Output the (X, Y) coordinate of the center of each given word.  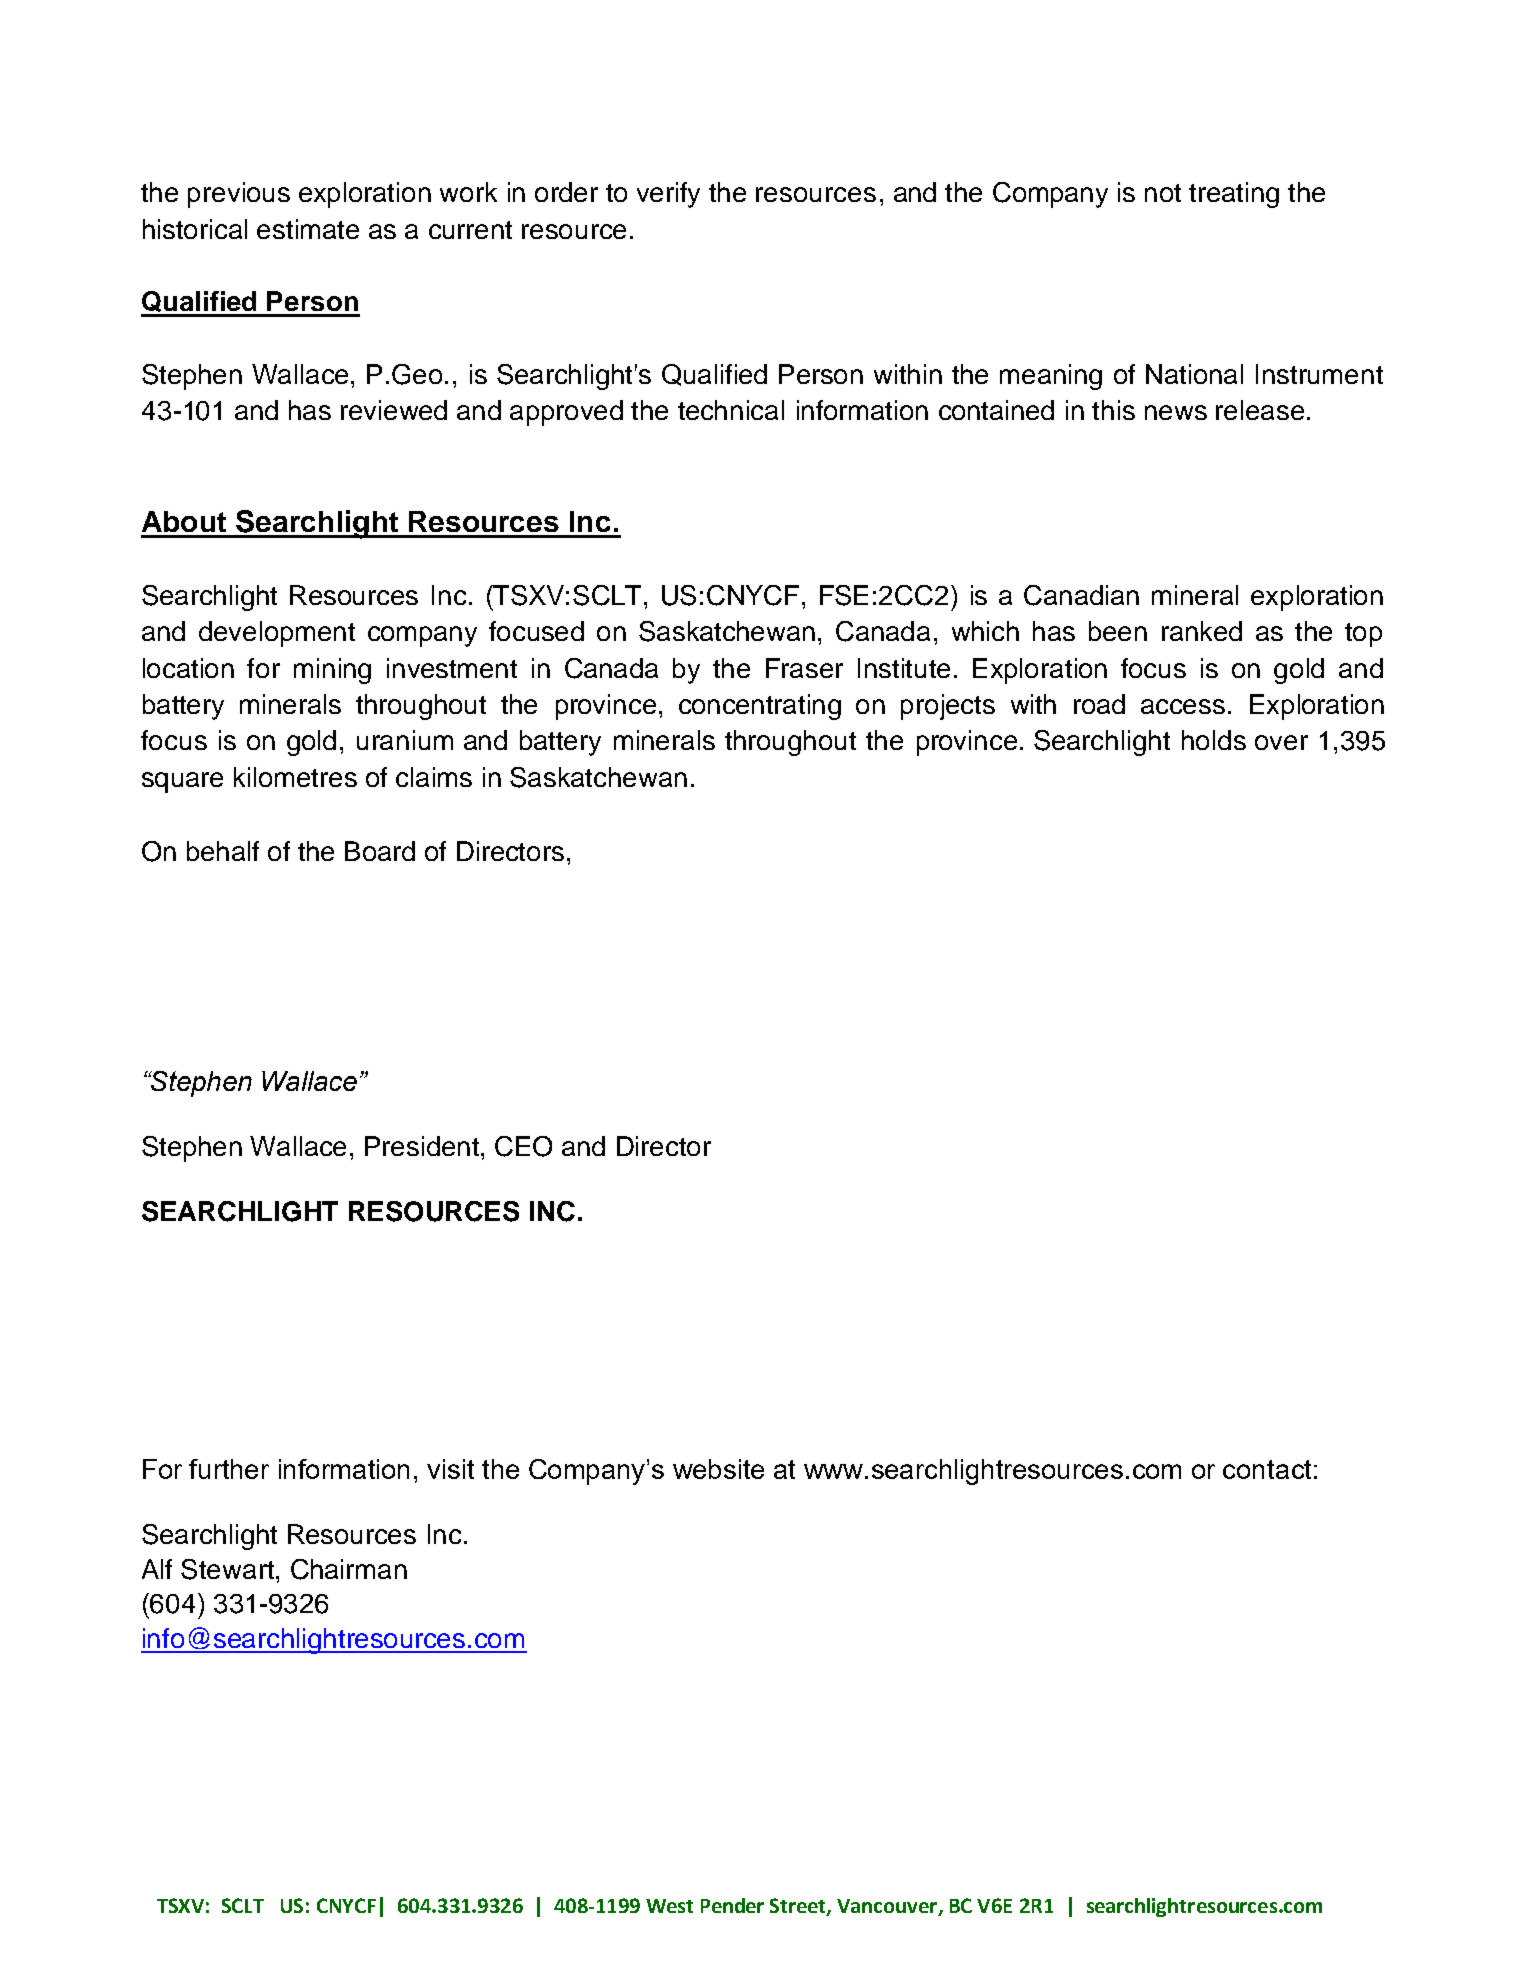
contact (1267, 1469)
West (669, 1906)
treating (1234, 195)
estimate (308, 229)
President (423, 1146)
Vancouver (888, 1907)
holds (1214, 740)
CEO (523, 1146)
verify (668, 195)
